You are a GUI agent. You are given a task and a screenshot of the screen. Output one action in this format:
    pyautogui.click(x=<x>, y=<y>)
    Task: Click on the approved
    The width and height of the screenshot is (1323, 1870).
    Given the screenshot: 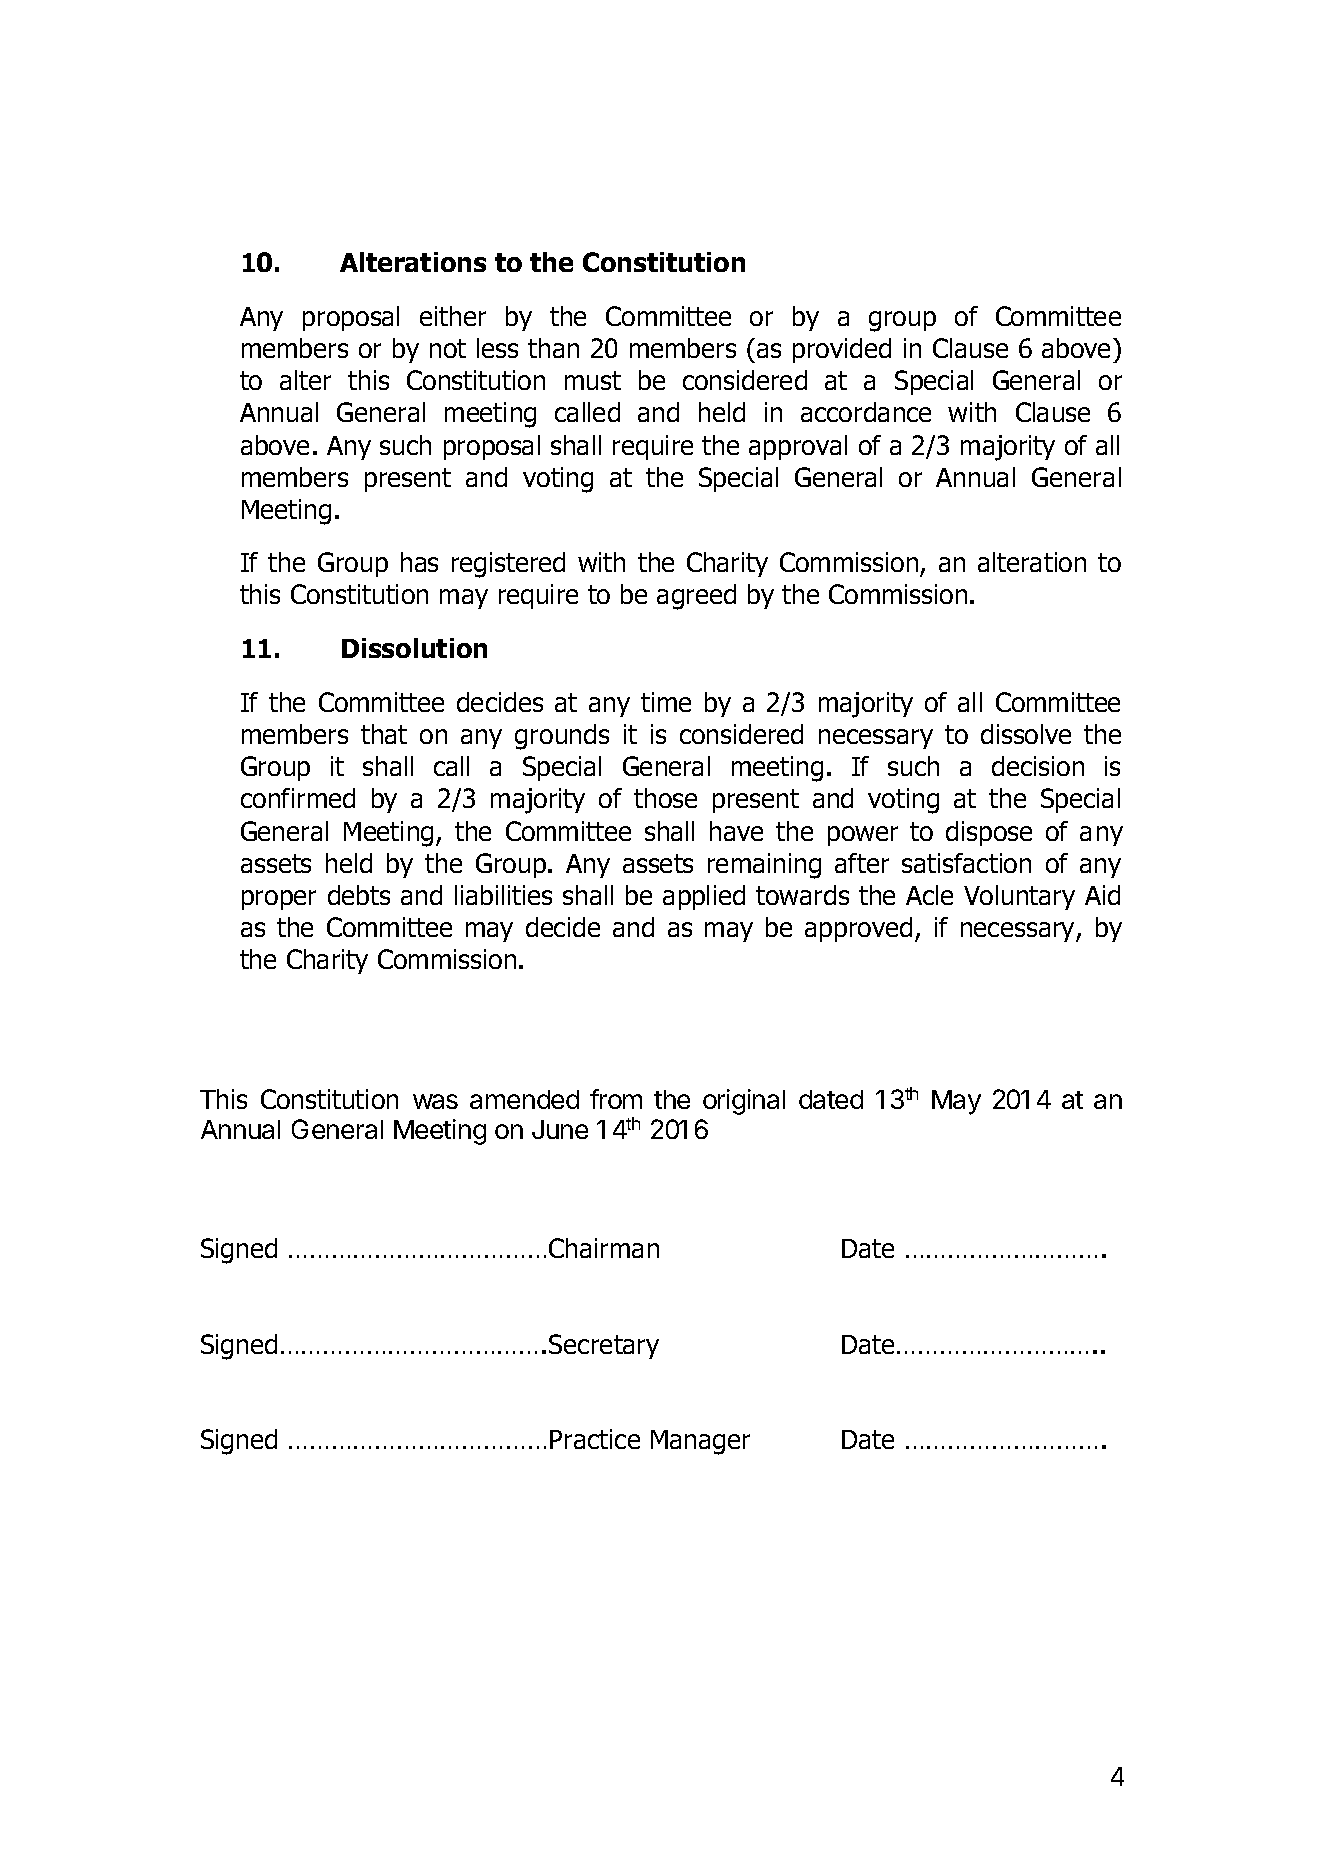 What is the action you would take?
    pyautogui.click(x=858, y=929)
